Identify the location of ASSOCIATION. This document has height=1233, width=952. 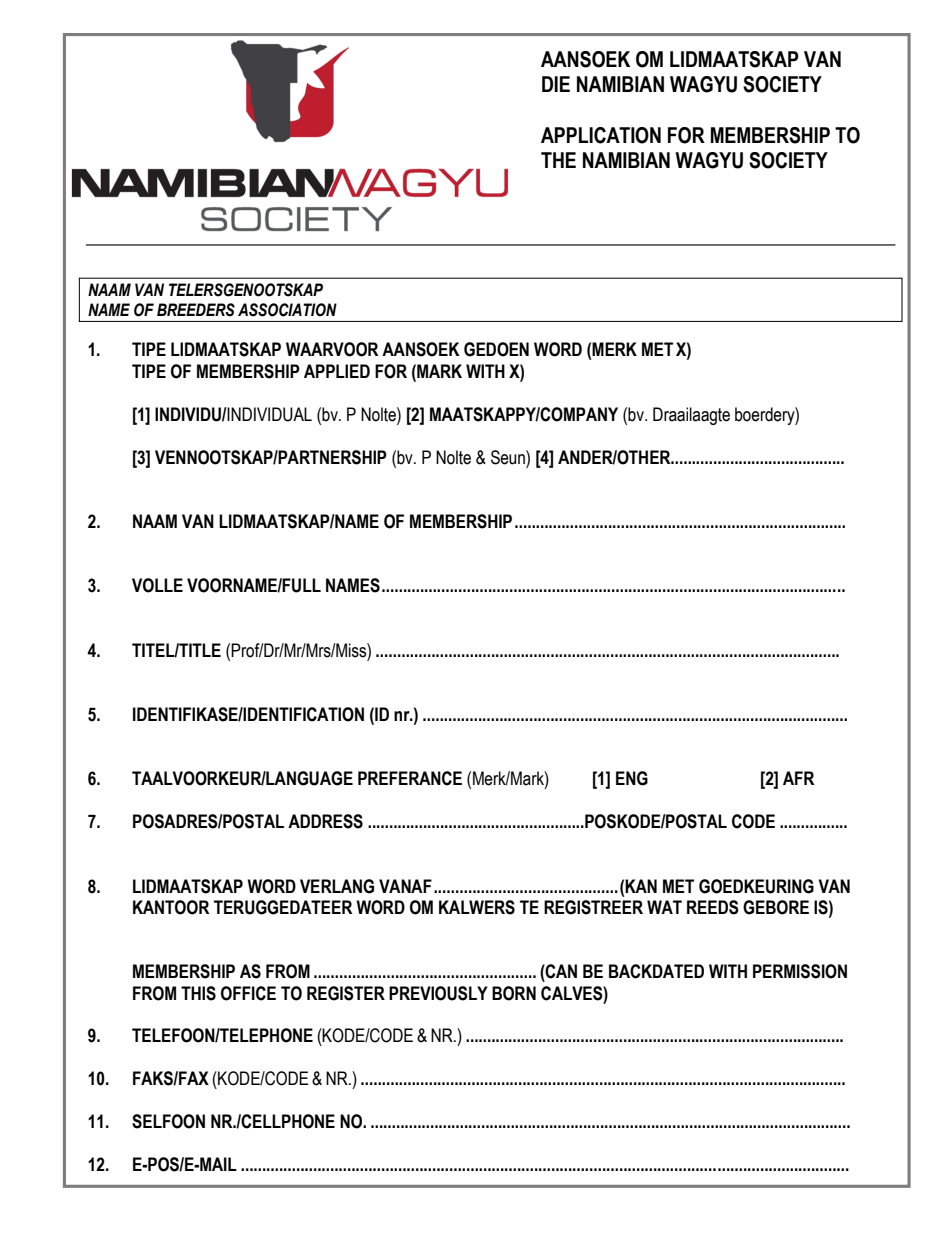
(287, 310).
